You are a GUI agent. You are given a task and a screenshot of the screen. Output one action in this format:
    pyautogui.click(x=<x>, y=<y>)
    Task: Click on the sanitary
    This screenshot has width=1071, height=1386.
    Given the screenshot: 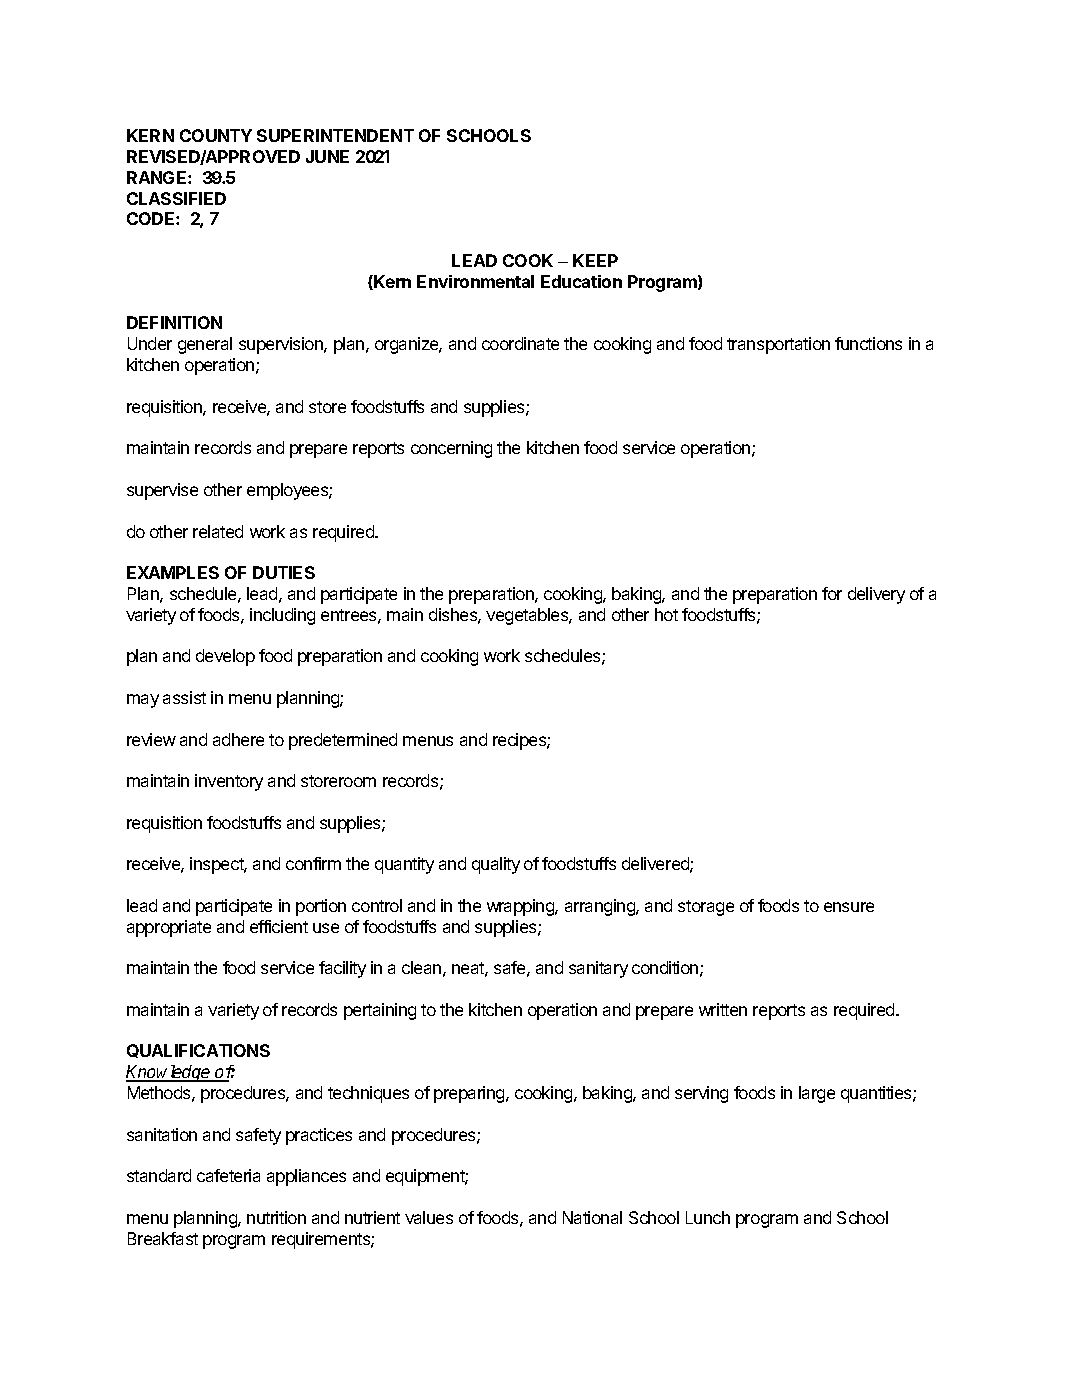 What is the action you would take?
    pyautogui.click(x=598, y=969)
